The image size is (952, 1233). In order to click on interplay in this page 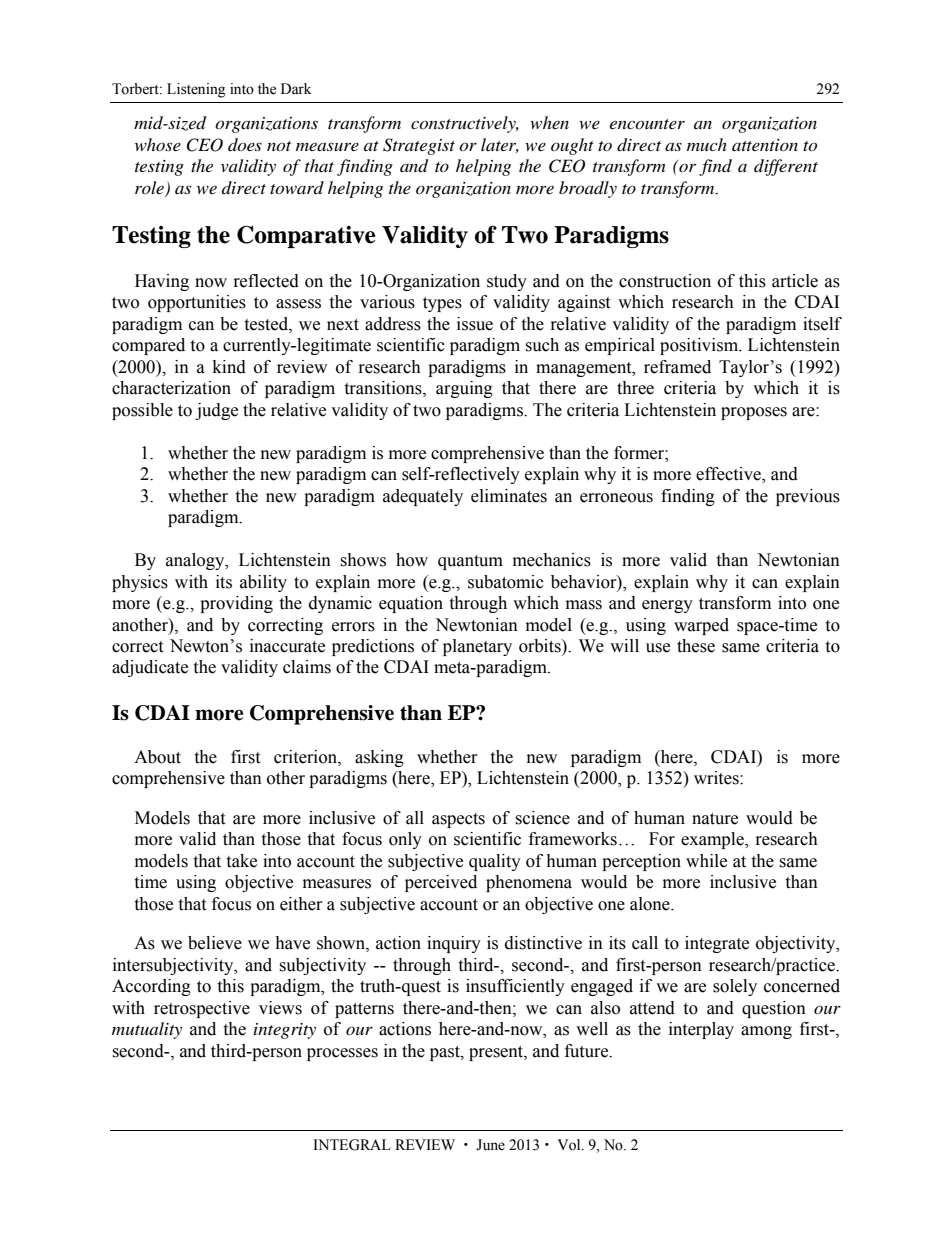, I will do `click(701, 1030)`.
